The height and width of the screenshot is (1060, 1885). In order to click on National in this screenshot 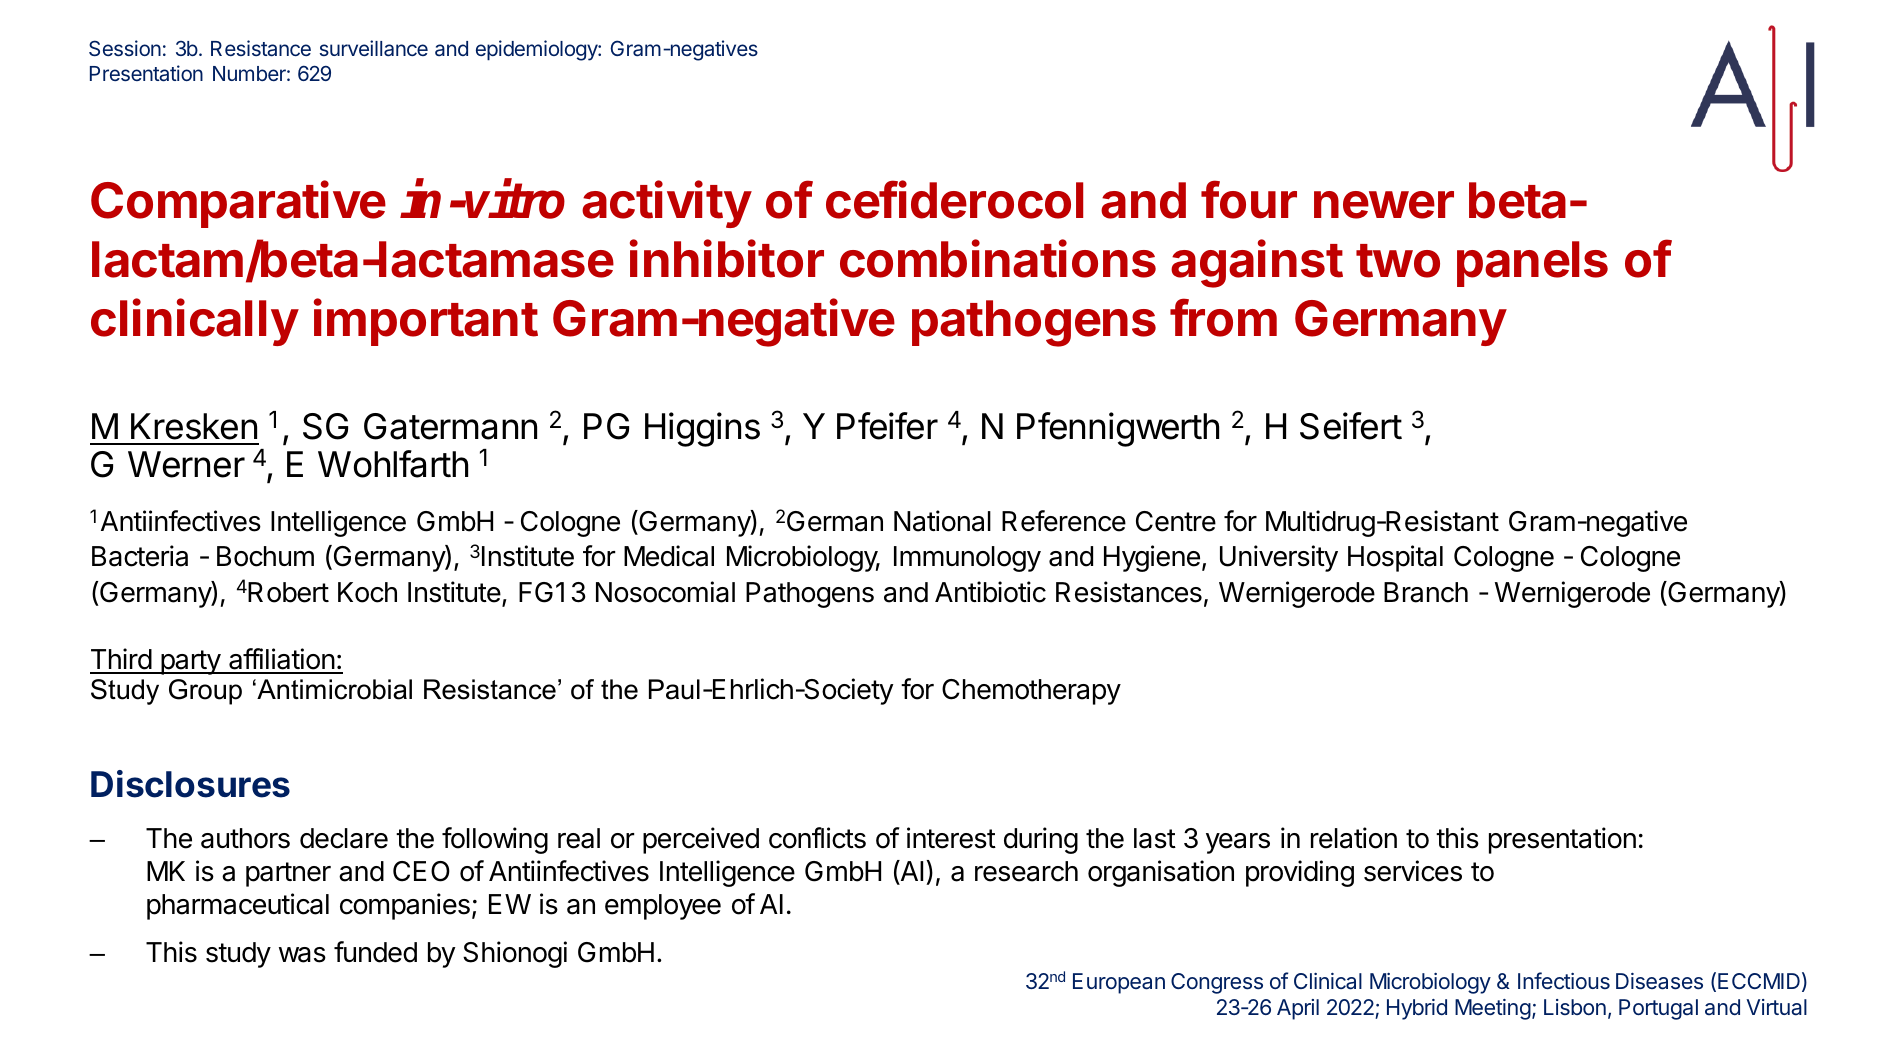, I will do `click(942, 521)`.
